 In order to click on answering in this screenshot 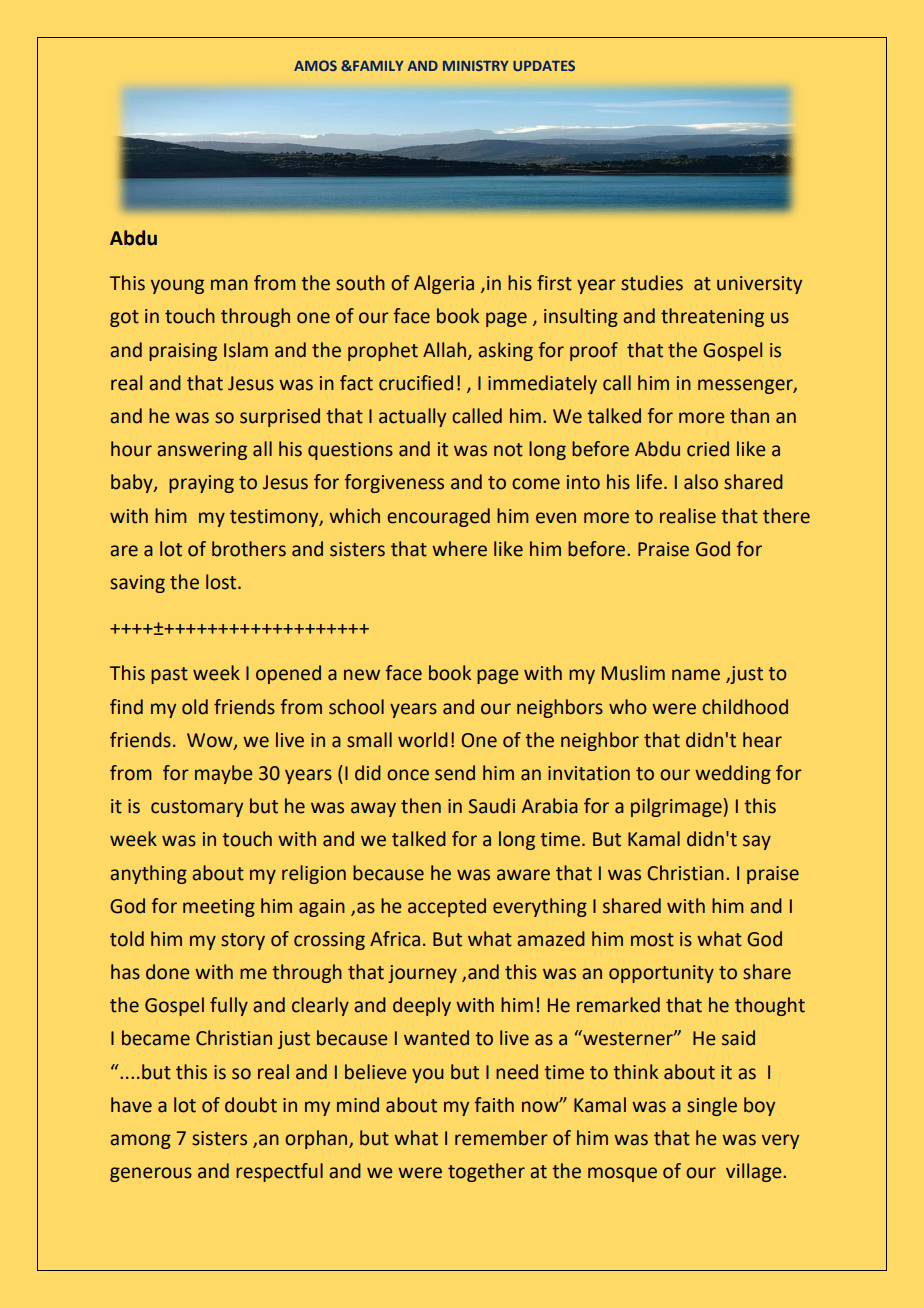, I will do `click(202, 451)`.
